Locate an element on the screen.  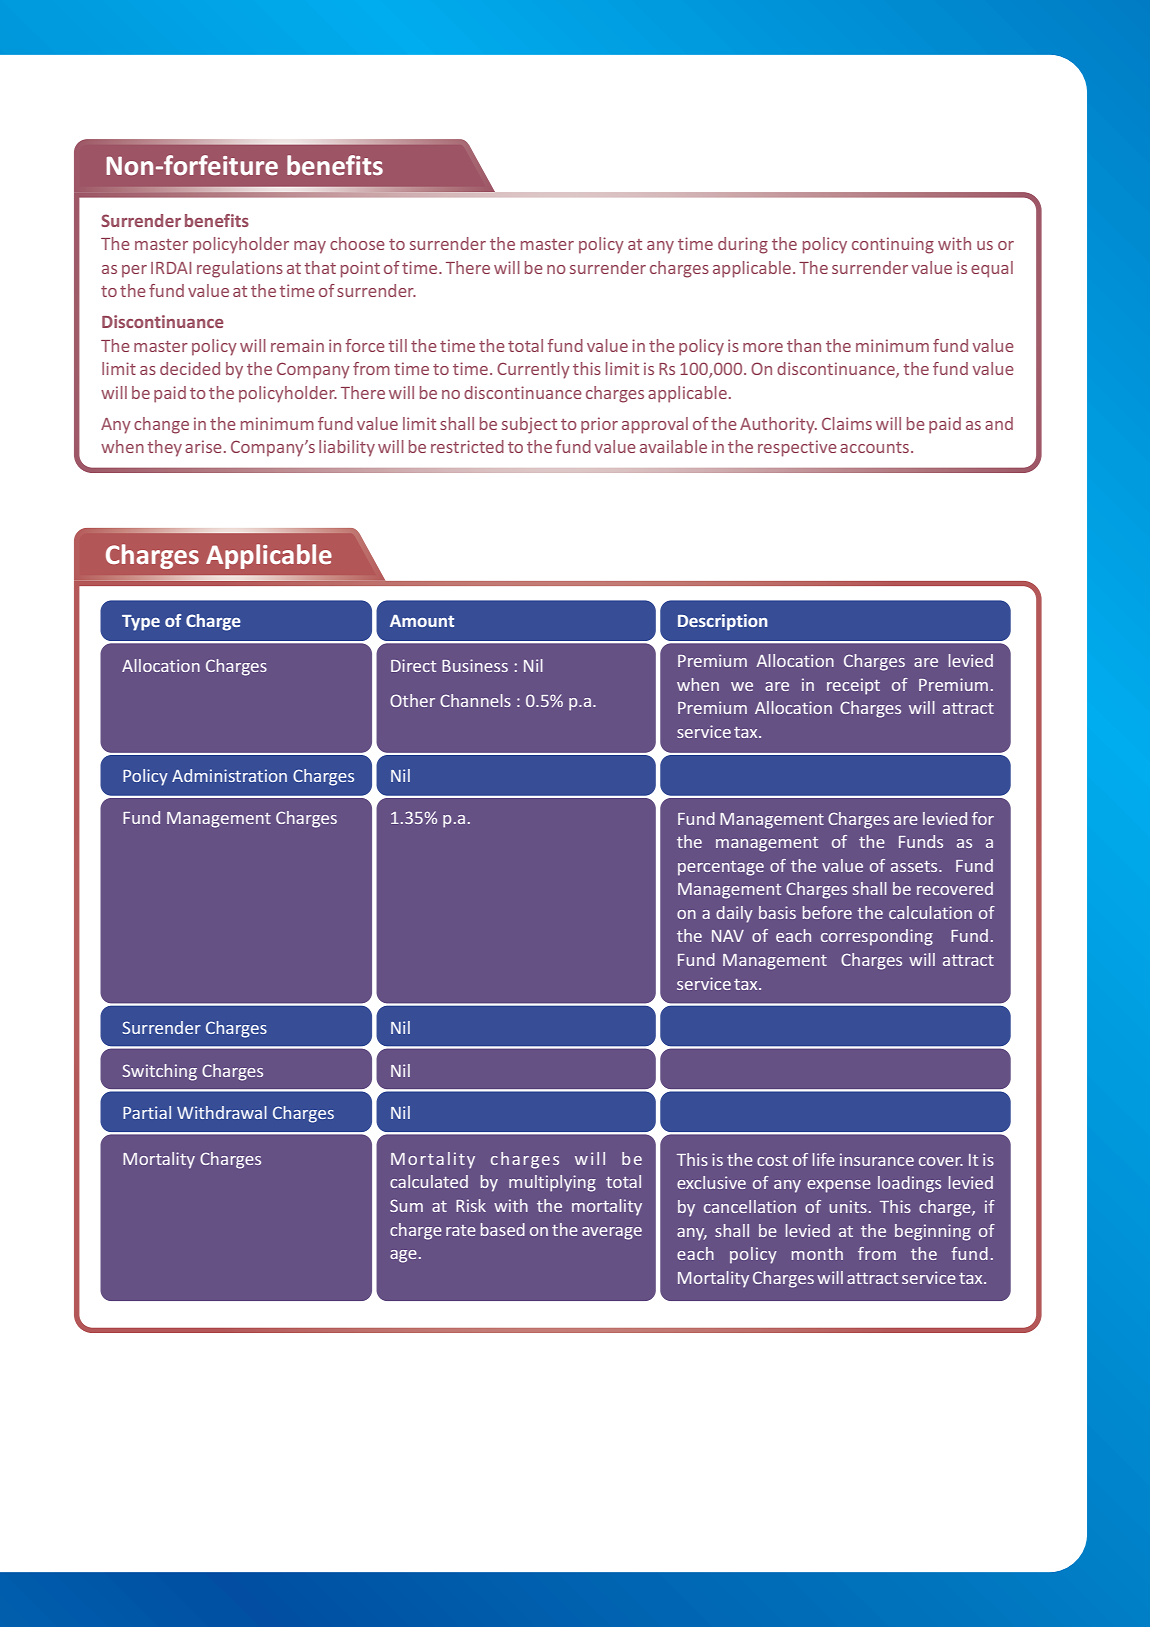
Switching is located at coordinates (159, 1072).
